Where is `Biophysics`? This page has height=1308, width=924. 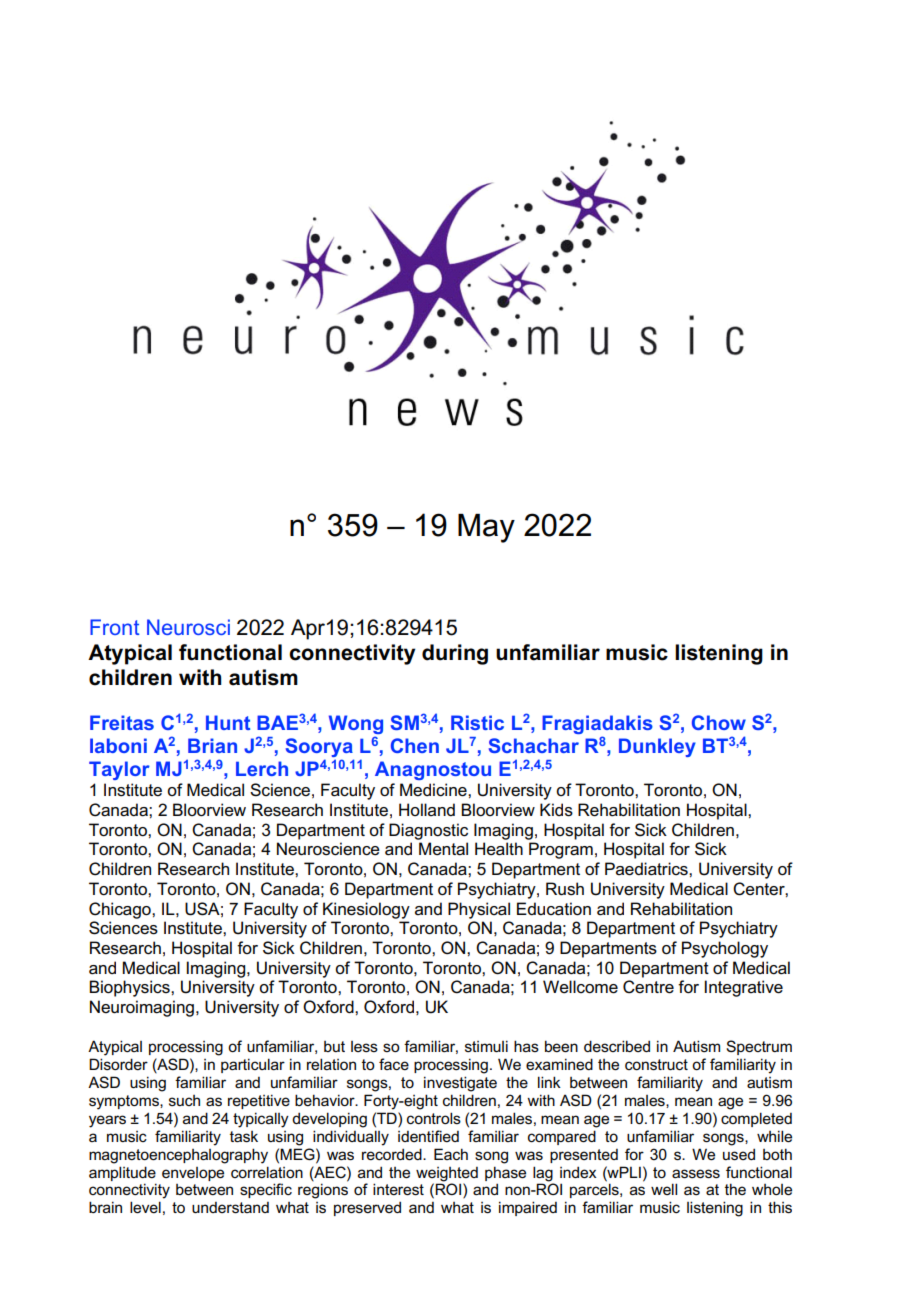
Biophysics is located at coordinates (130, 988).
